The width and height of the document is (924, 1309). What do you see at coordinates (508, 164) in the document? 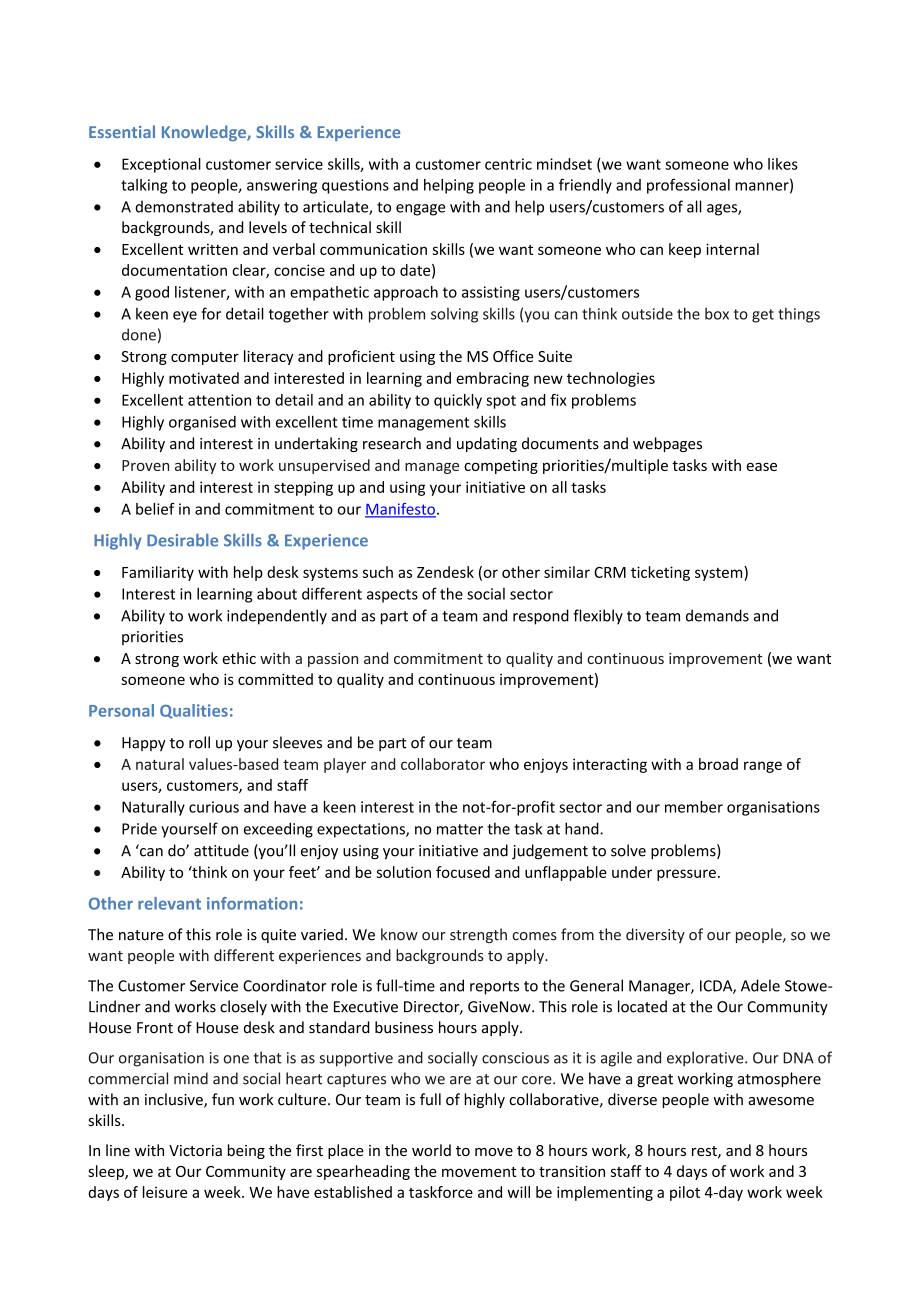
I see `centric` at bounding box center [508, 164].
